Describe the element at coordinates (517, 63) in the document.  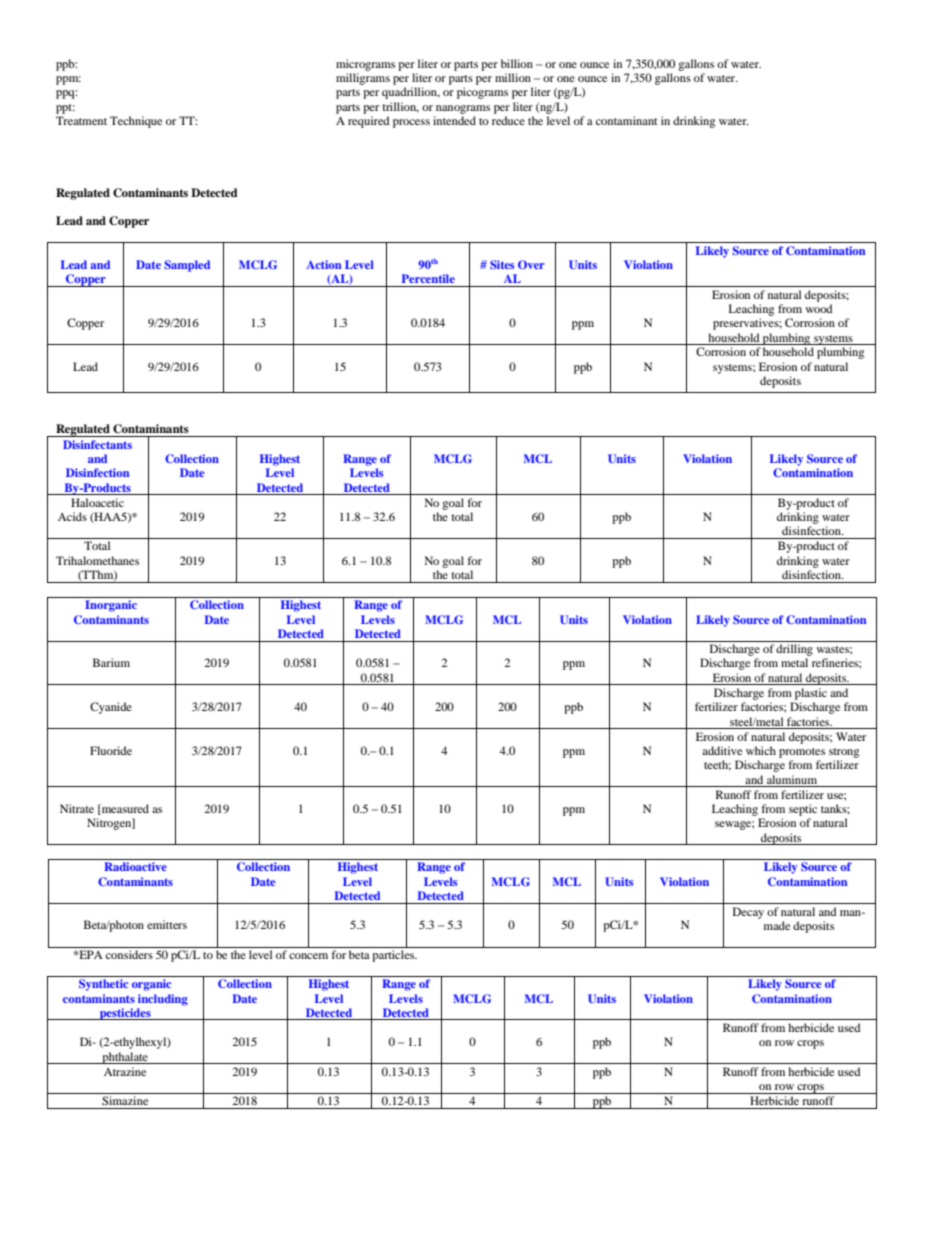
I see `billion` at that location.
